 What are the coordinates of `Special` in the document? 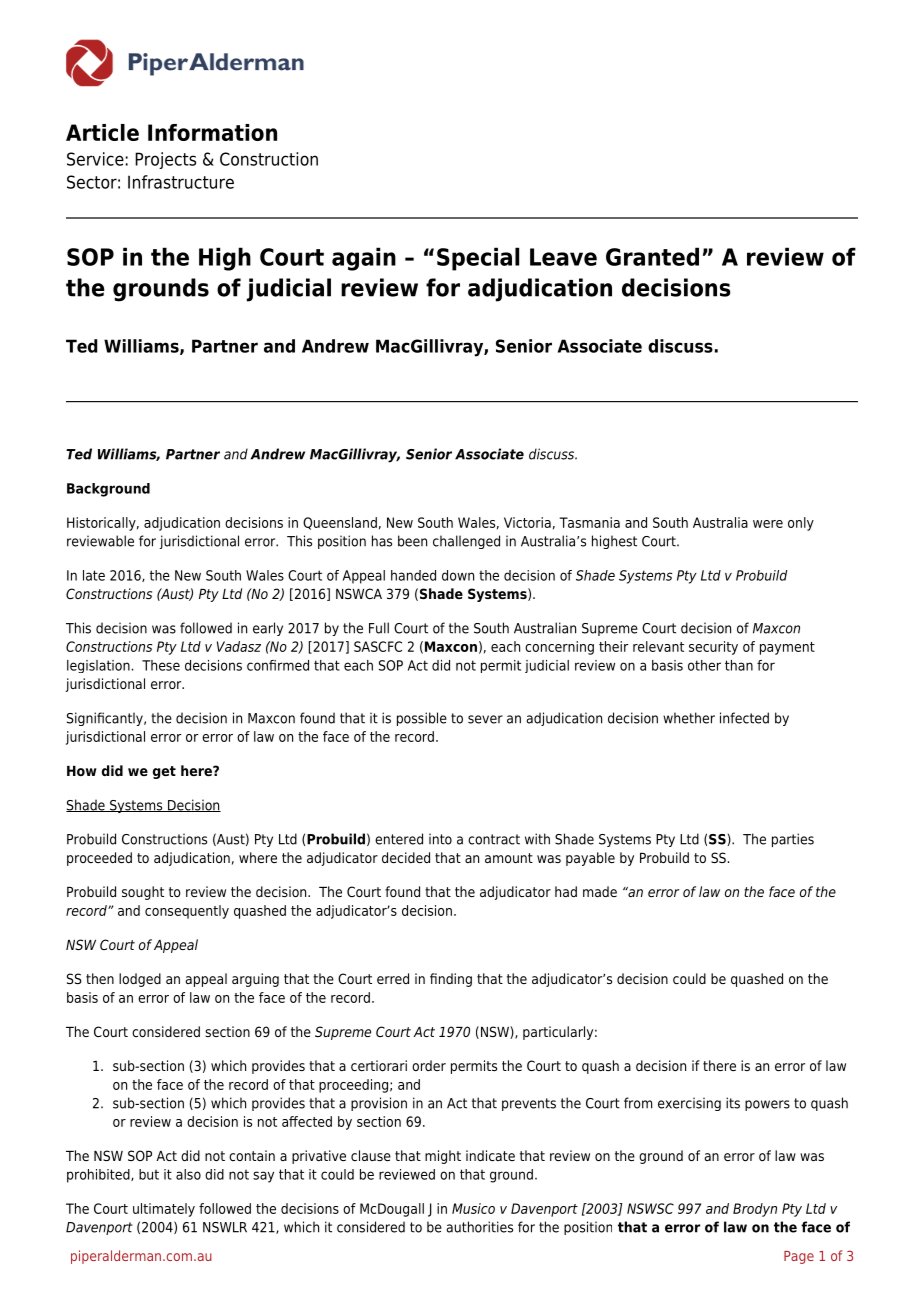 It's located at (478, 259).
